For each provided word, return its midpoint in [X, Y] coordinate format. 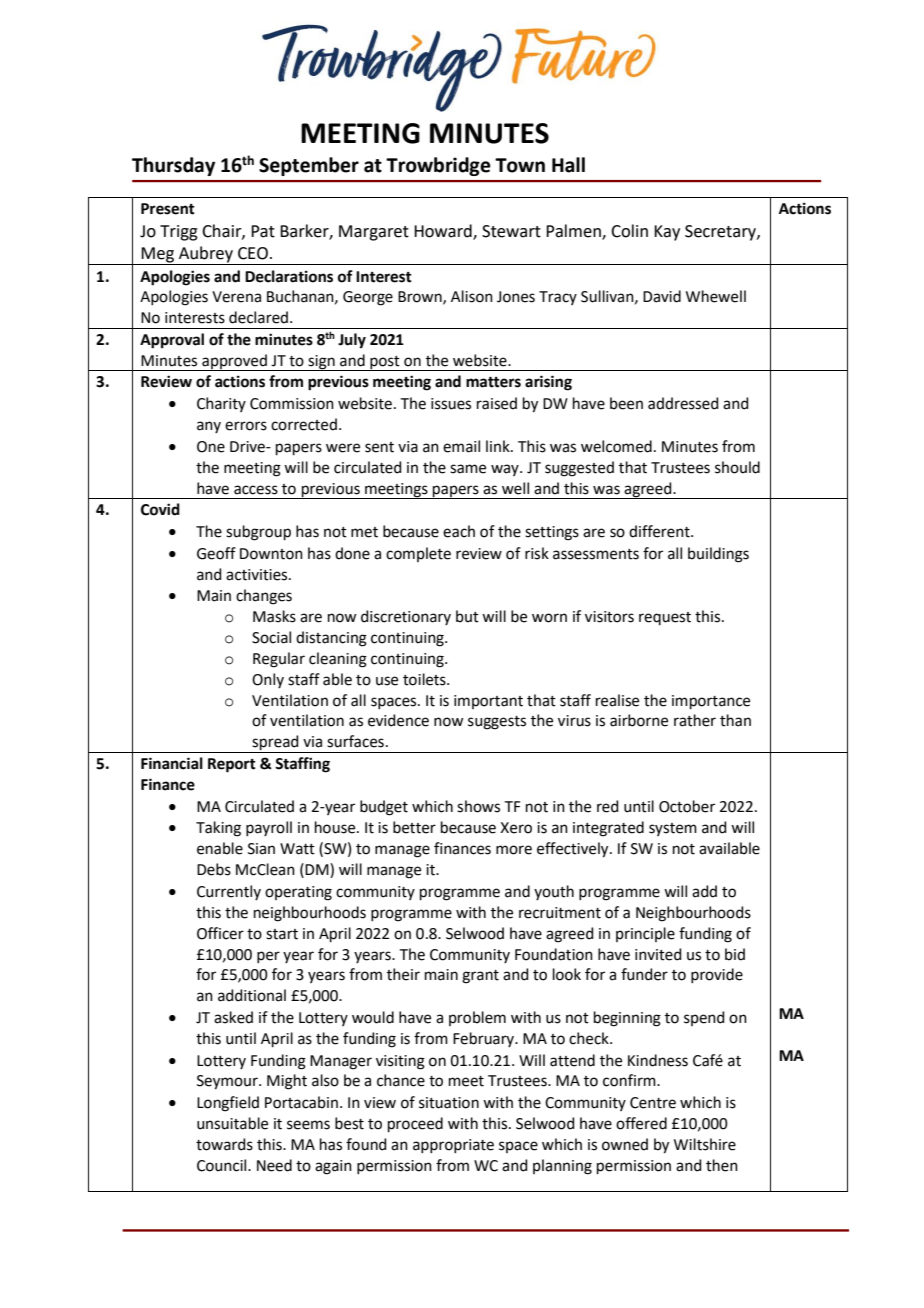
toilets [425, 679]
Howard [444, 231]
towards [224, 1144]
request [665, 618]
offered [641, 1123]
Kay [667, 233]
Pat [263, 231]
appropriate [453, 1146]
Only [268, 680]
